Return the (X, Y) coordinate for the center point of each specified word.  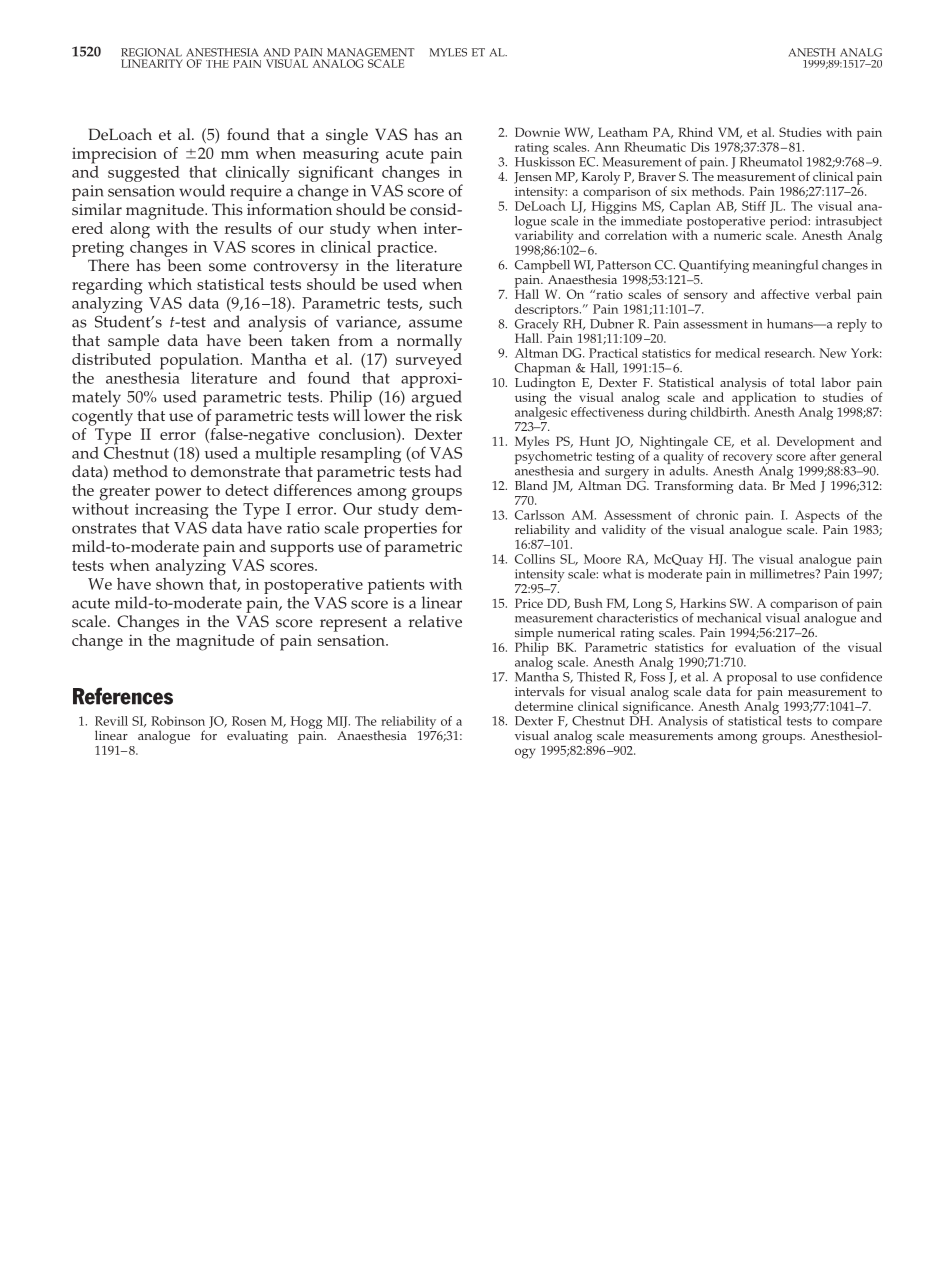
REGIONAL (151, 52)
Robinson (178, 721)
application (764, 399)
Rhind (695, 132)
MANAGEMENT (371, 52)
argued (437, 398)
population (200, 361)
